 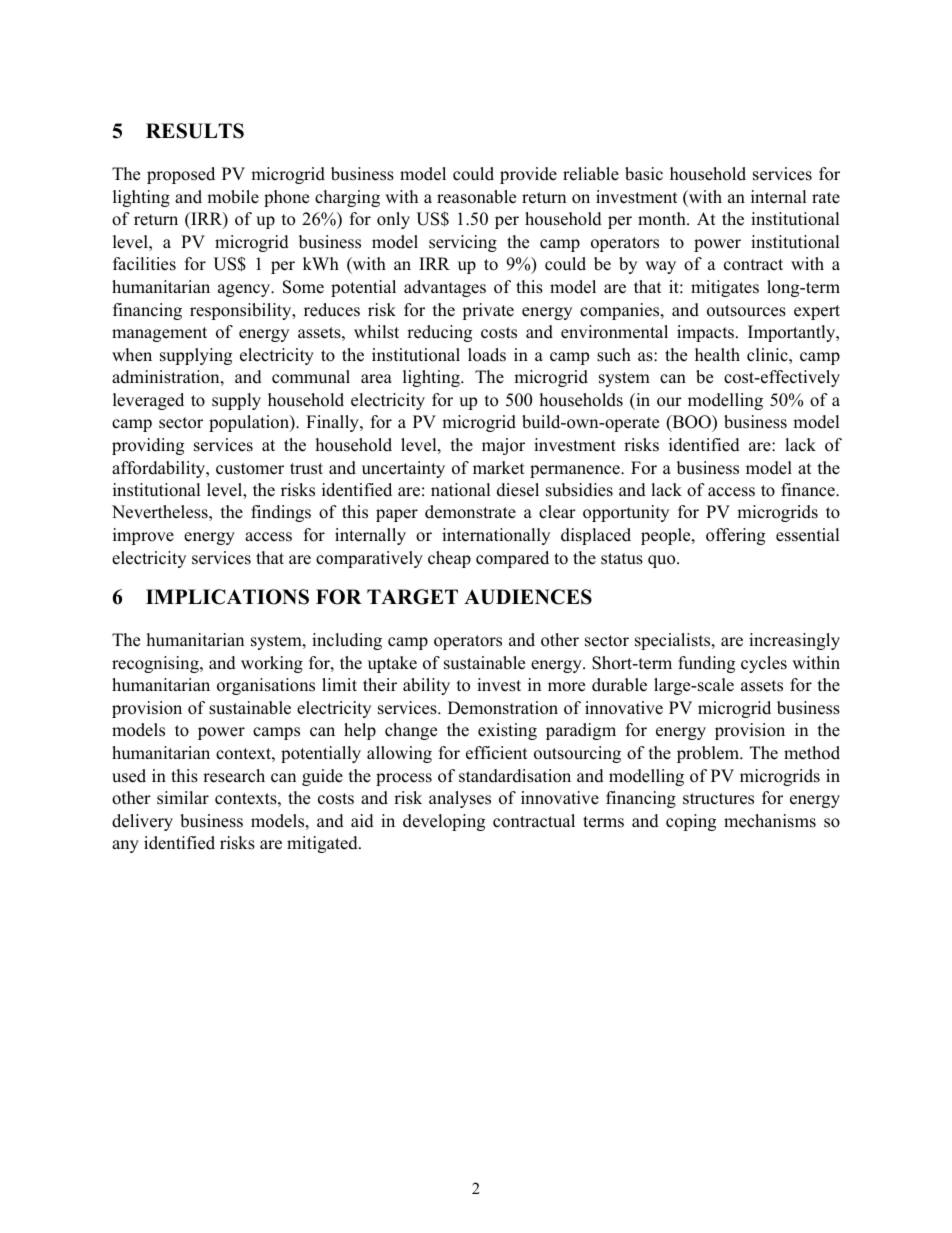 I want to click on specialists, so click(x=674, y=641).
